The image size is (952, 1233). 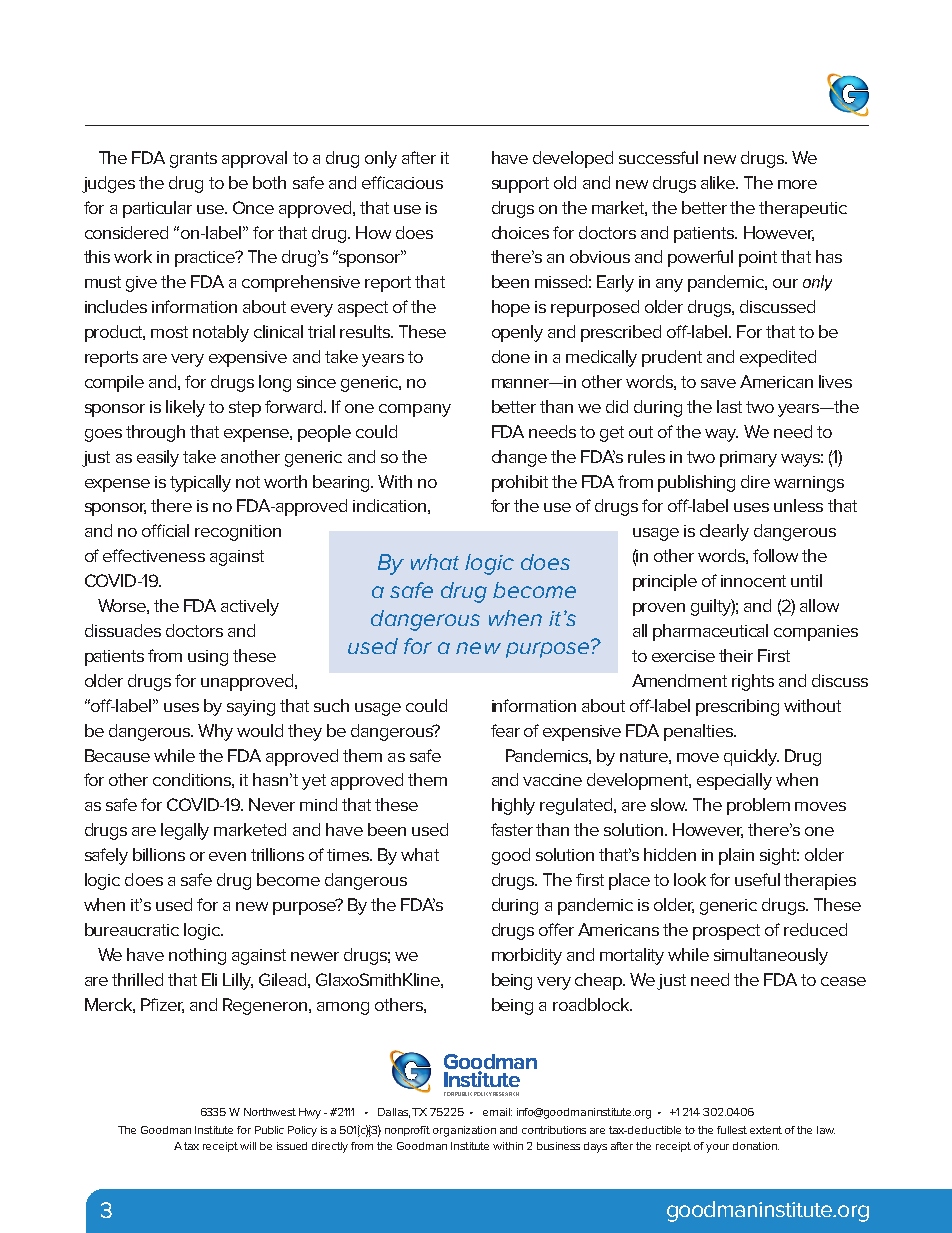 What do you see at coordinates (208, 658) in the document?
I see `using` at bounding box center [208, 658].
